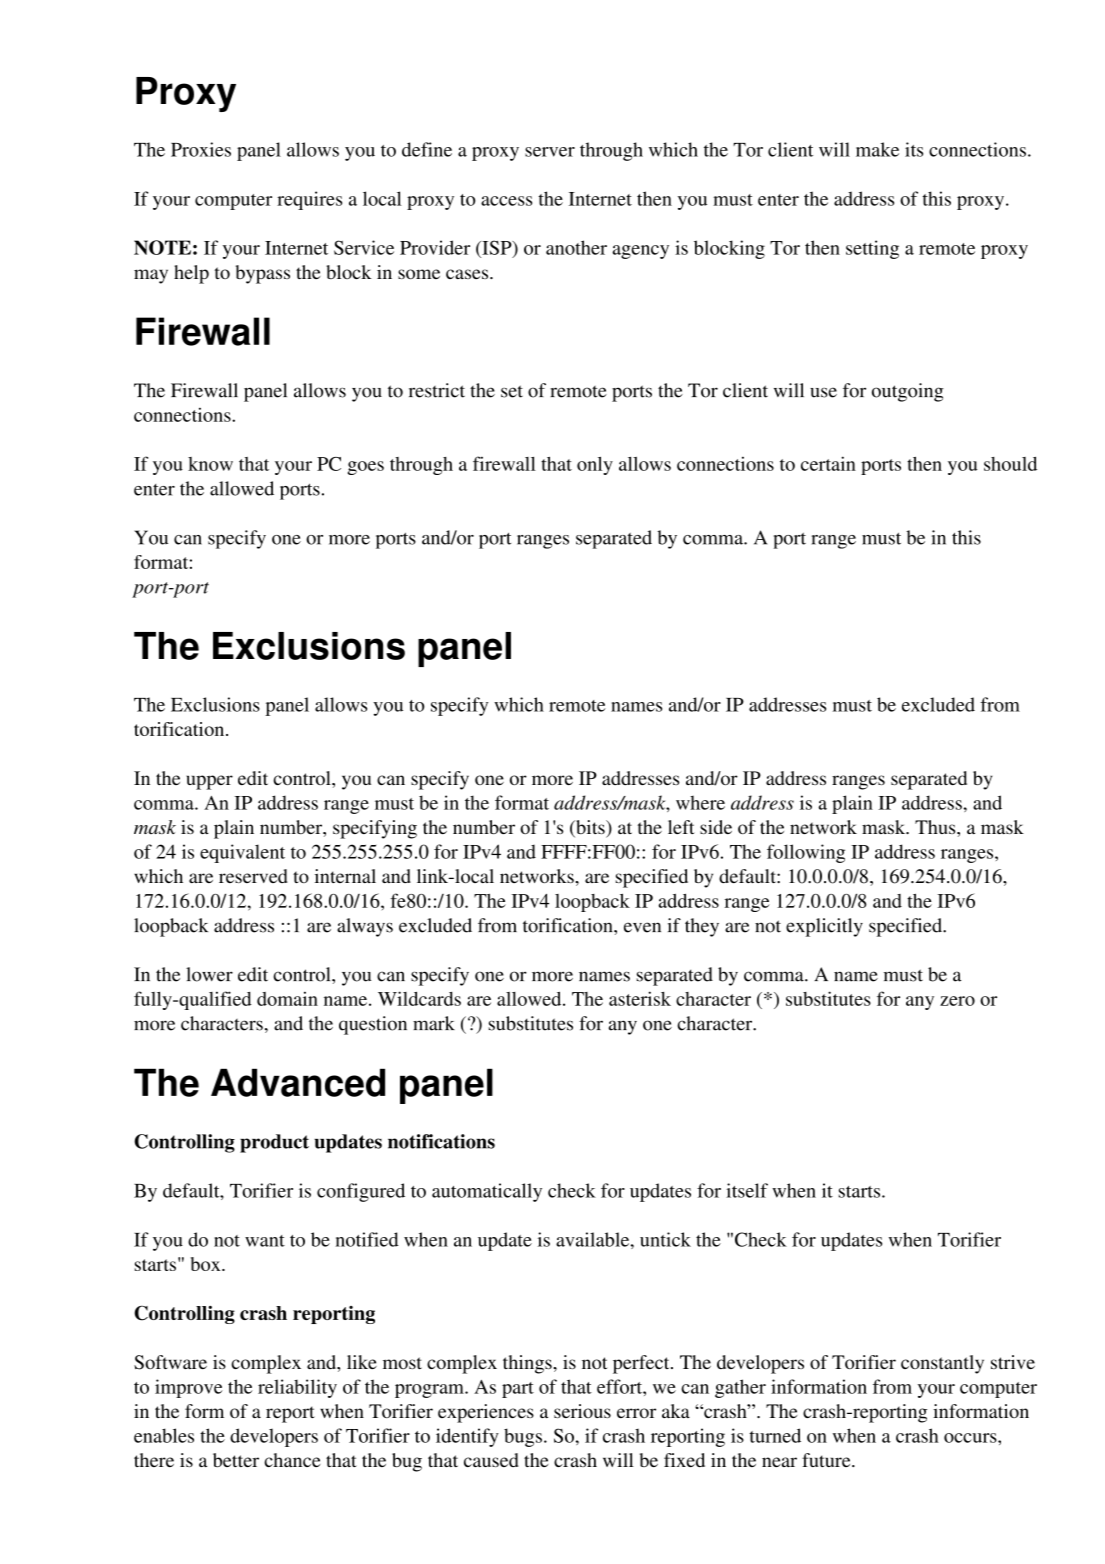 Image resolution: width=1105 pixels, height=1564 pixels. Describe the element at coordinates (936, 827) in the page. I see `Thus` at that location.
